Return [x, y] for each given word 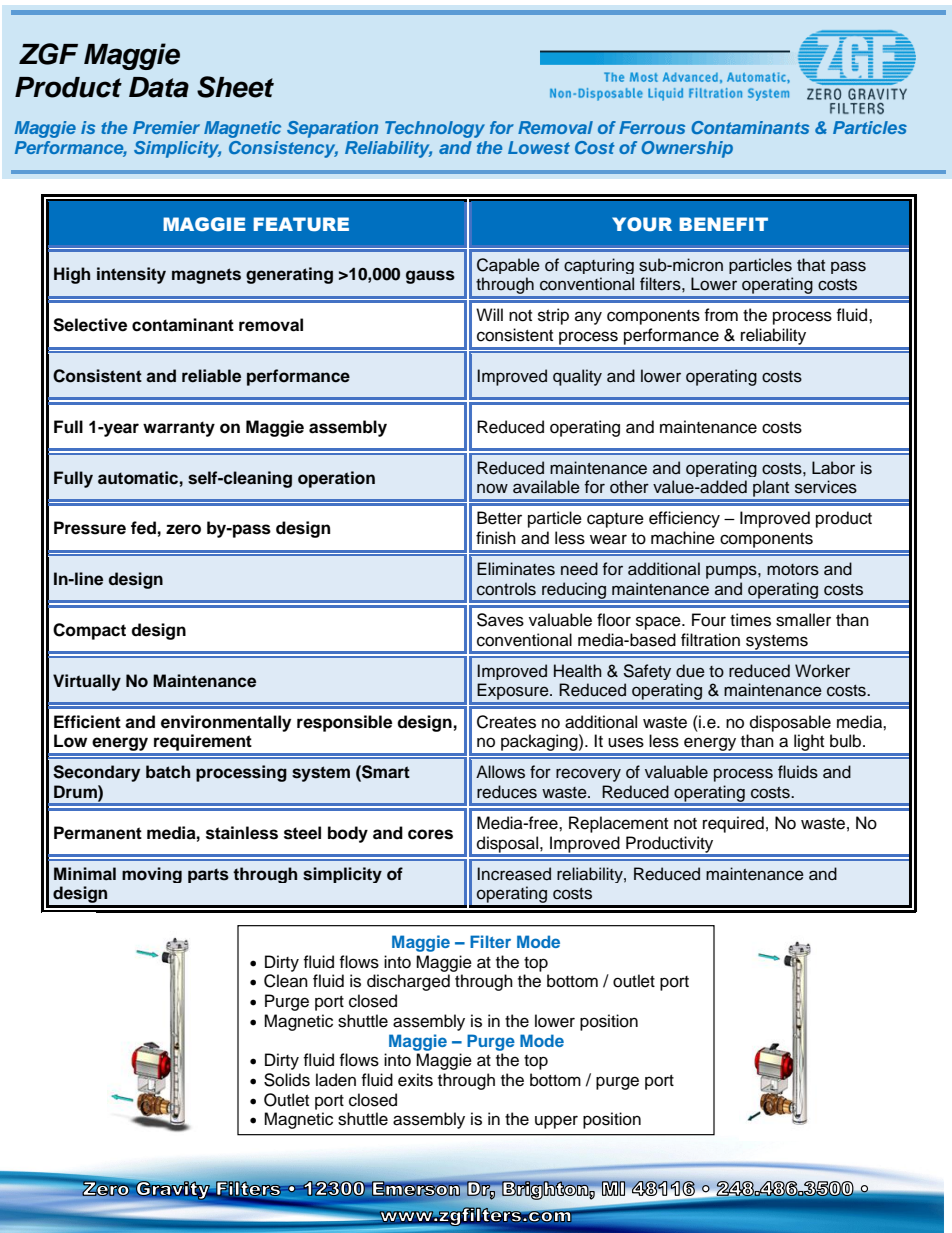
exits [415, 1080]
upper [556, 1122]
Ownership [687, 149]
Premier [166, 127]
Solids [287, 1080]
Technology [435, 129]
